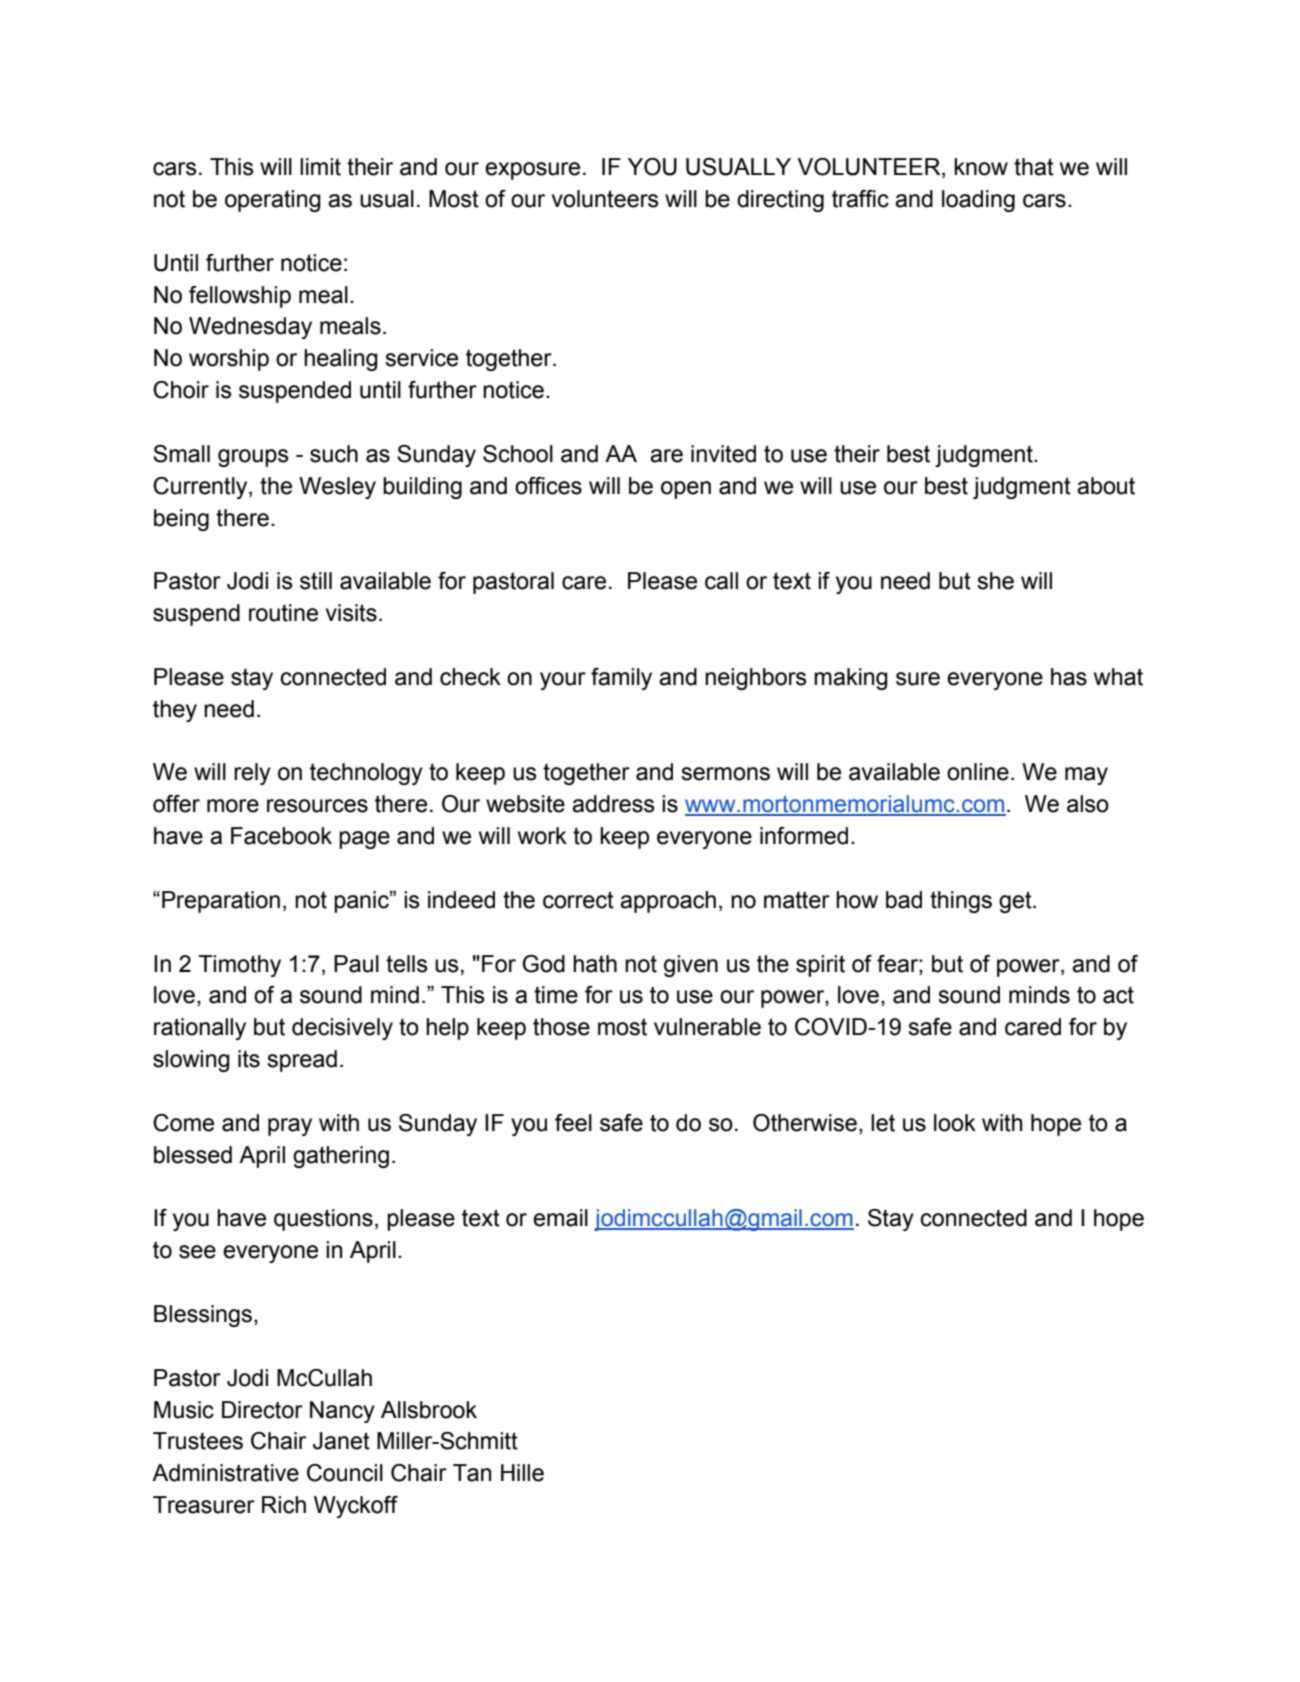 The image size is (1300, 1682). Describe the element at coordinates (273, 201) in the image. I see `operating` at that location.
